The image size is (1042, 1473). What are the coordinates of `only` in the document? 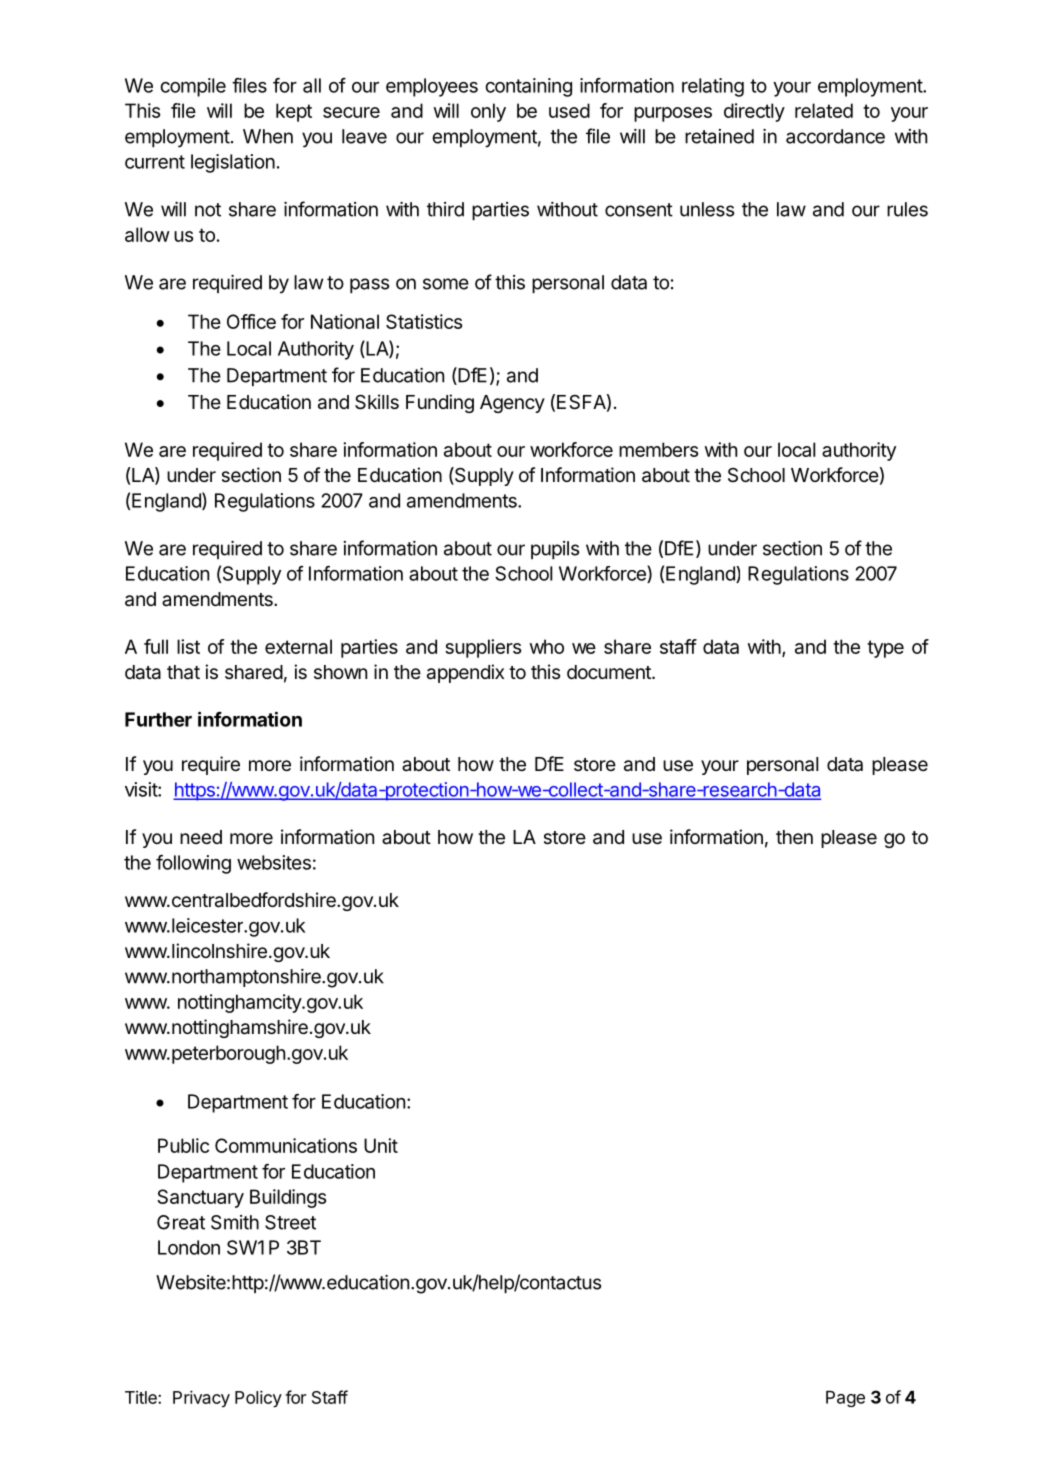 It's located at (488, 112).
